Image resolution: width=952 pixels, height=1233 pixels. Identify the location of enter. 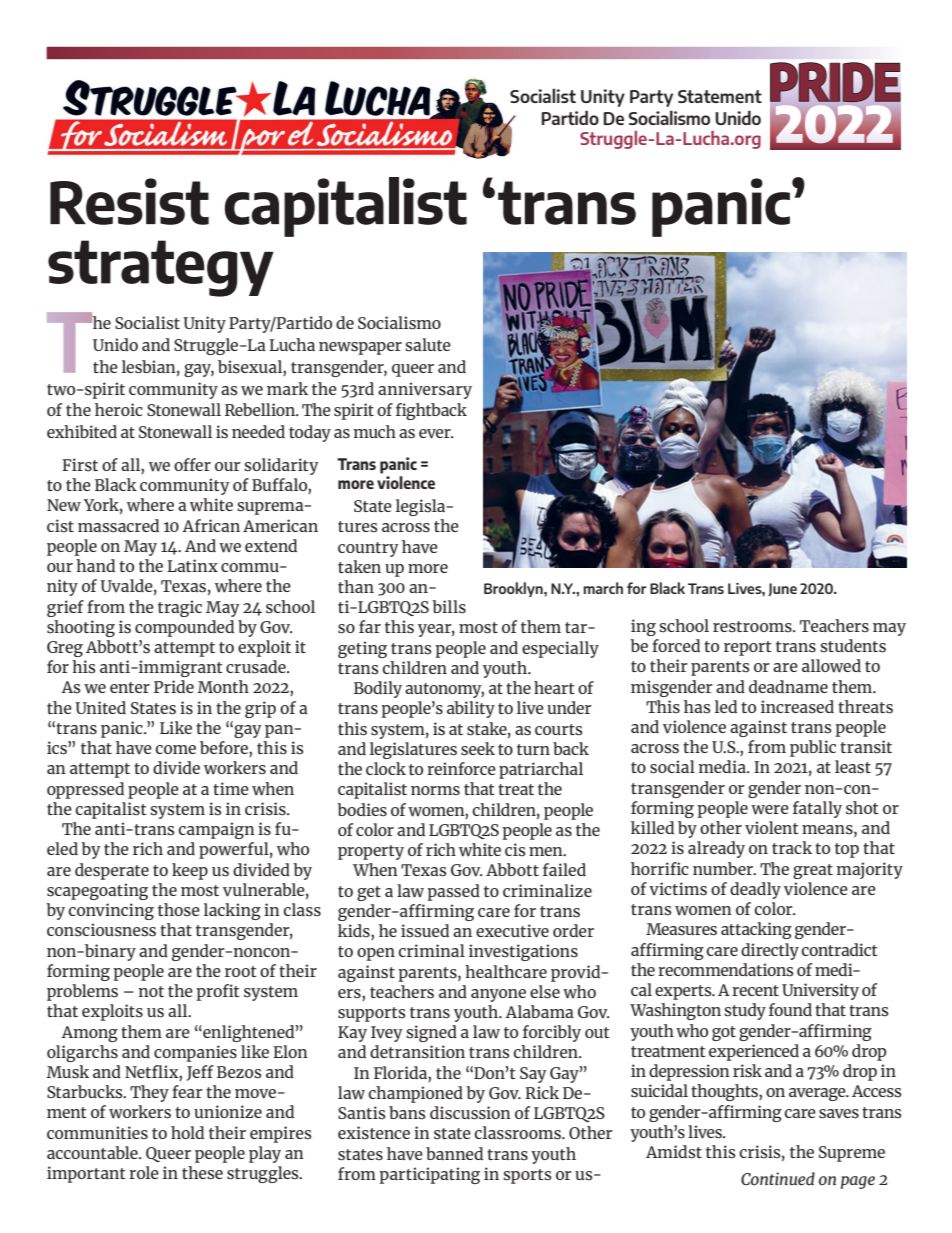
(130, 687).
